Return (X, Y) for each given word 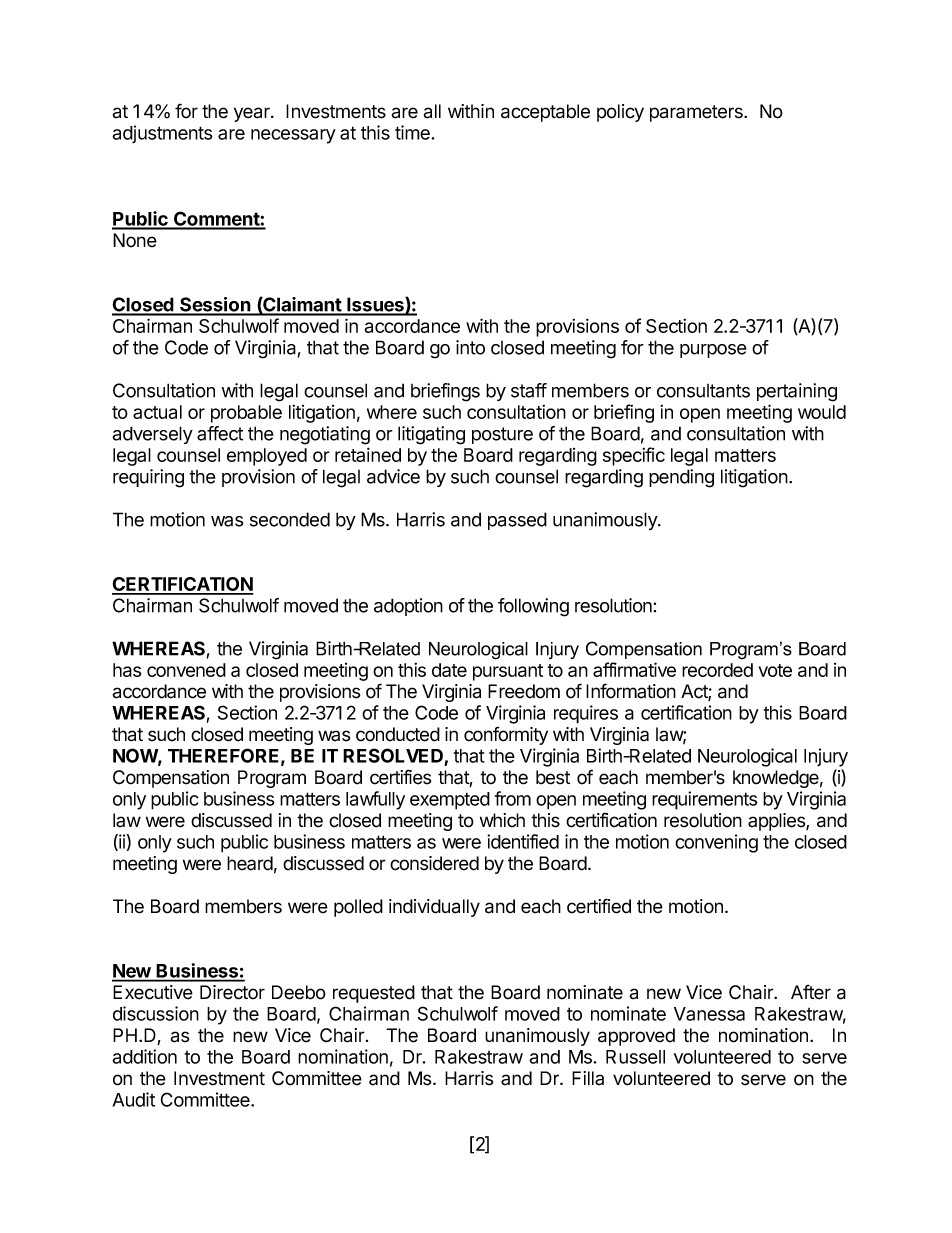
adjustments (162, 134)
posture (502, 435)
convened (186, 670)
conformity (506, 735)
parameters (697, 113)
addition (144, 1056)
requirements (705, 800)
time (413, 132)
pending (681, 478)
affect (220, 433)
